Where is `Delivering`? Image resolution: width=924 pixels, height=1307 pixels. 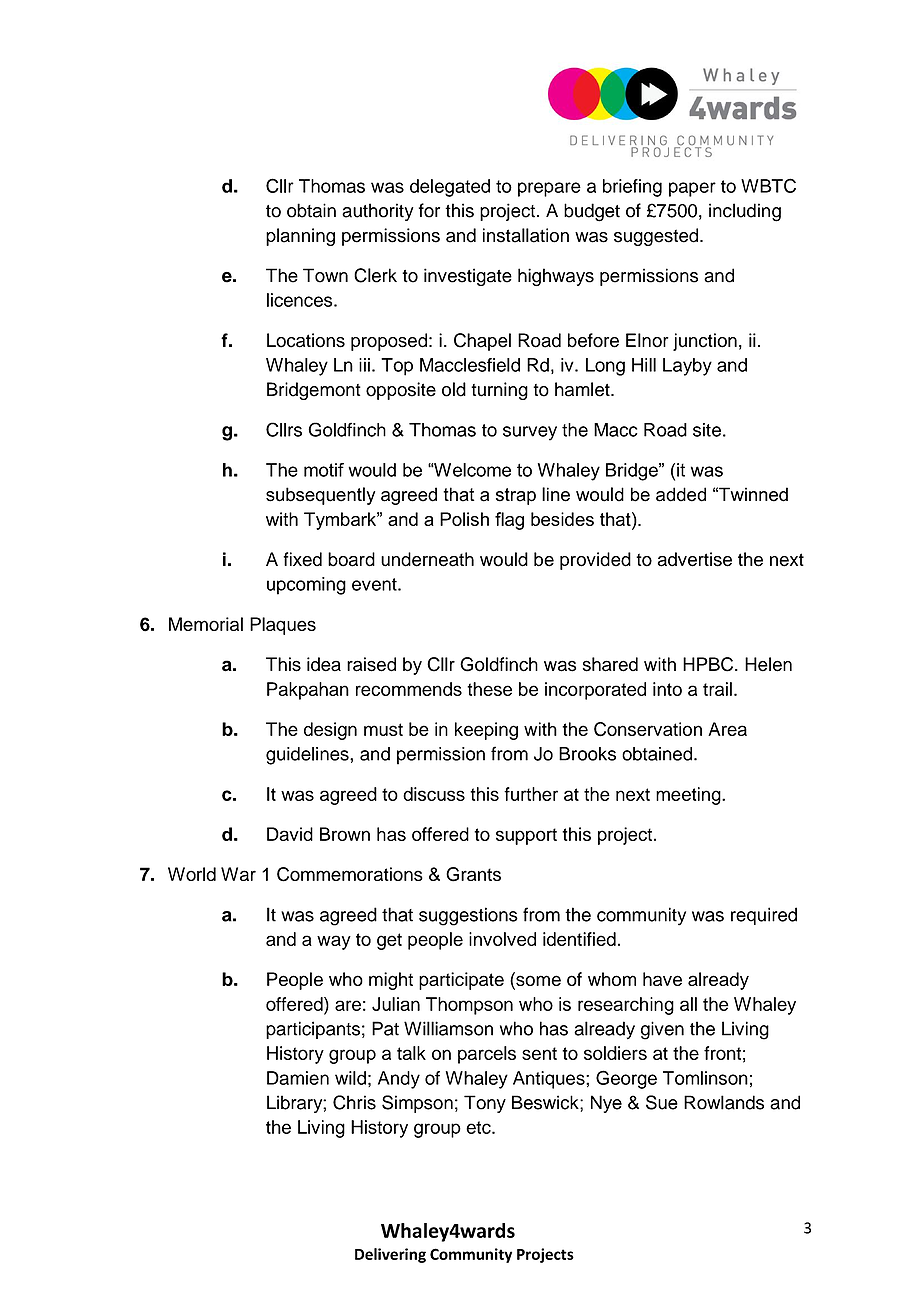 Delivering is located at coordinates (390, 1255).
